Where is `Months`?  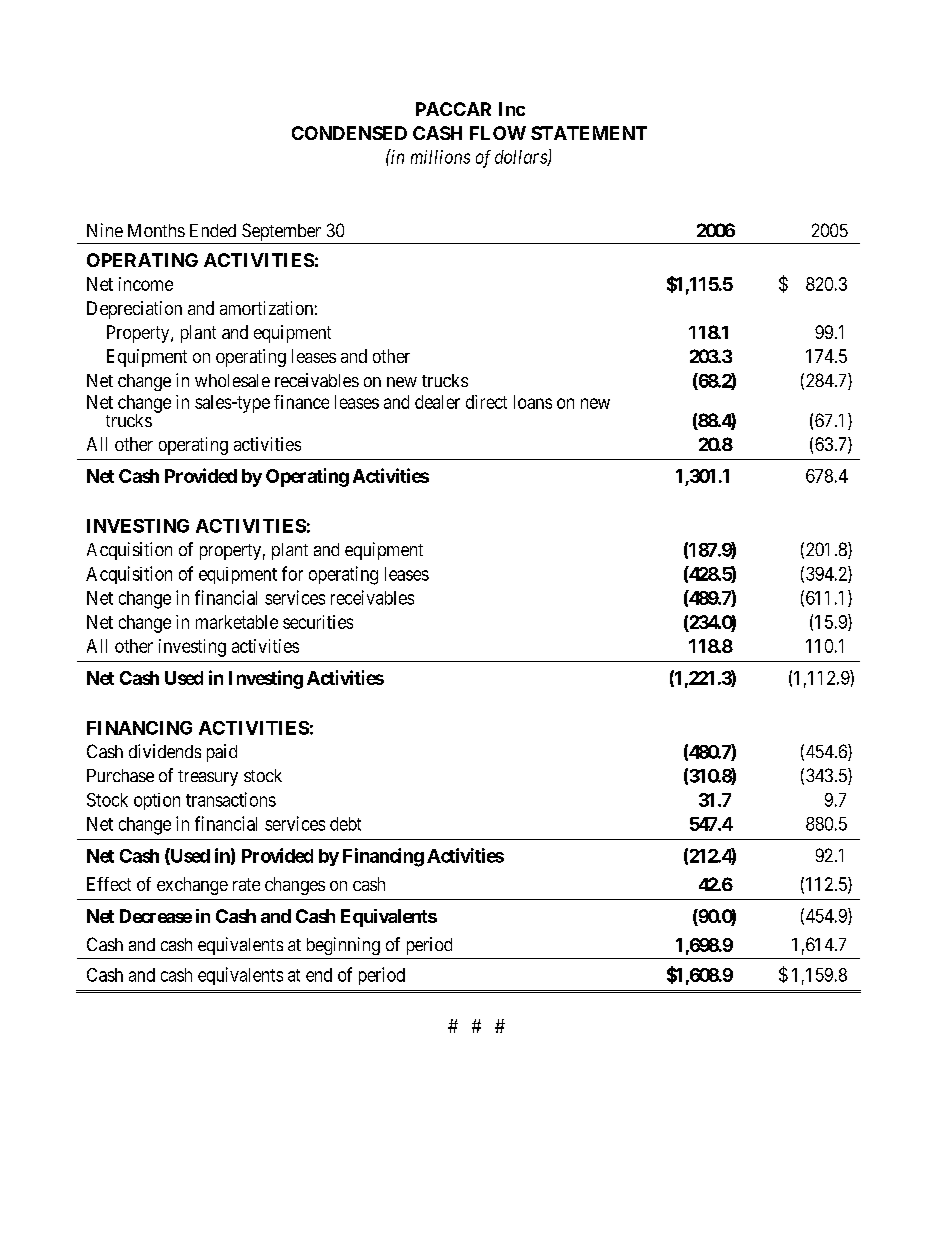
Months is located at coordinates (156, 230).
